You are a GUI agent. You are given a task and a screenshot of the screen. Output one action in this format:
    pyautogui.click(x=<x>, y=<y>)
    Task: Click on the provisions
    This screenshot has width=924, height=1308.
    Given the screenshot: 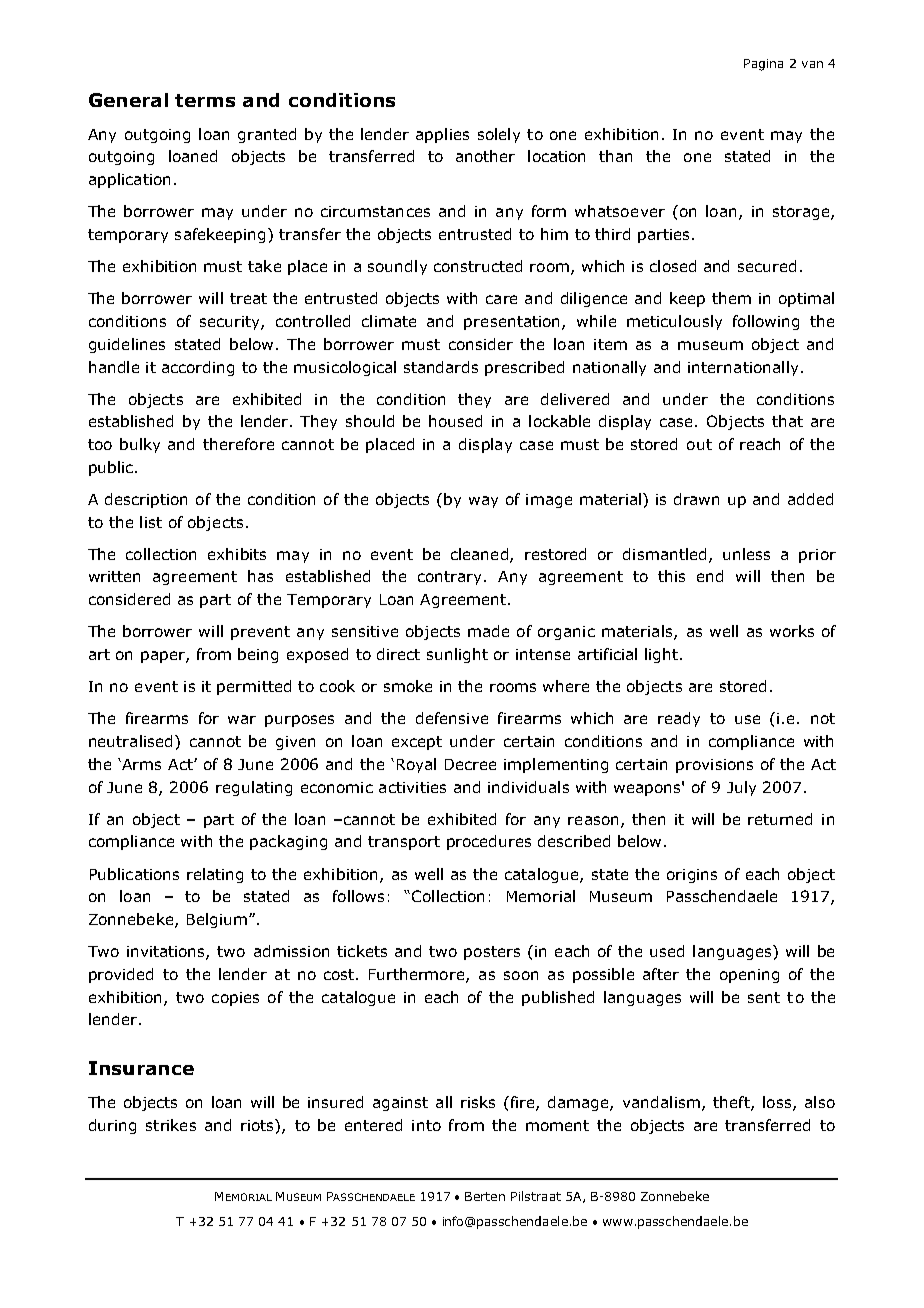 What is the action you would take?
    pyautogui.click(x=714, y=766)
